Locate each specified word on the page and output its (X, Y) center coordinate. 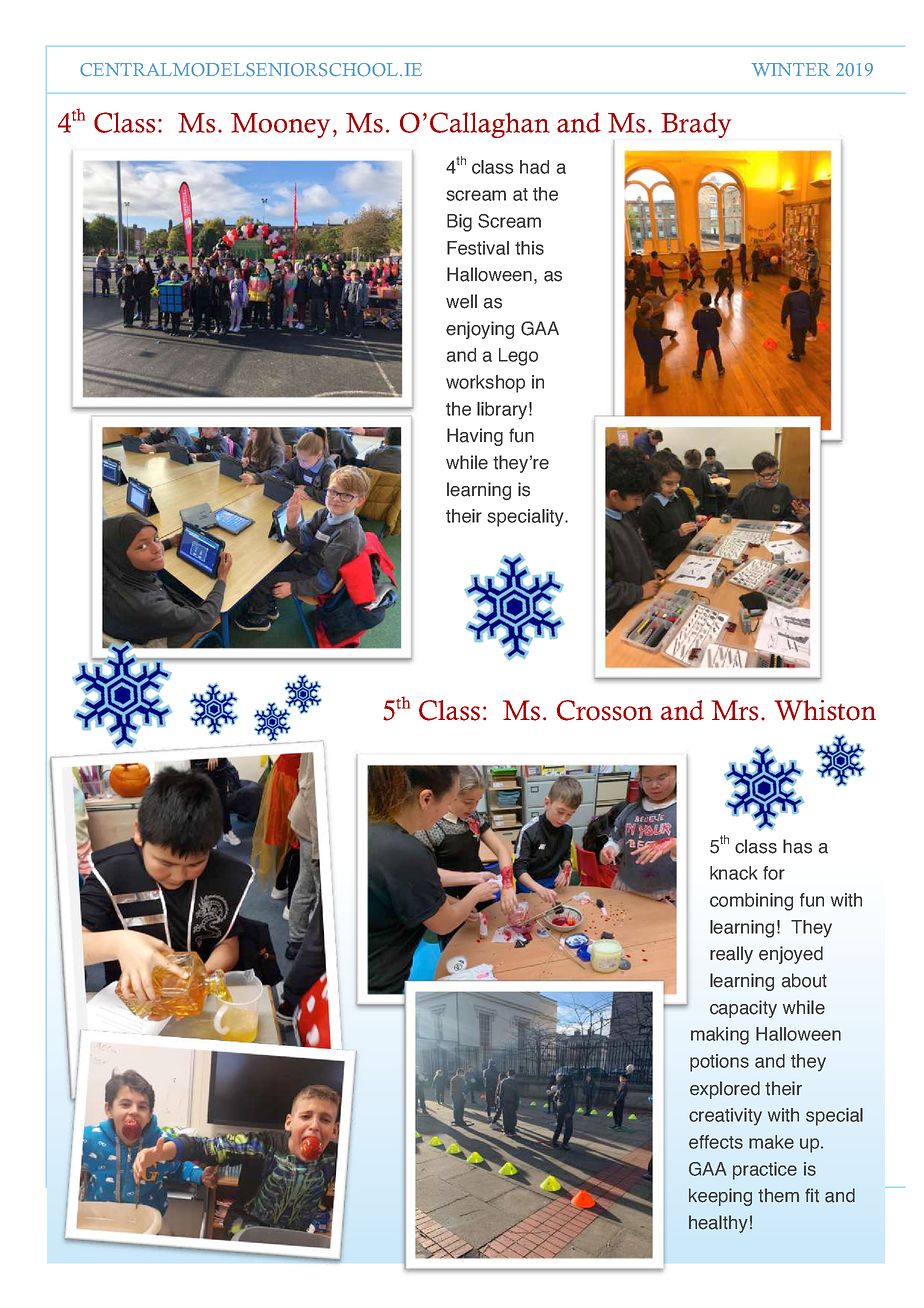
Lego (518, 357)
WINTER (791, 69)
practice (765, 1171)
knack (734, 873)
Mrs (734, 710)
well (461, 301)
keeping (720, 1197)
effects (716, 1142)
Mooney (280, 125)
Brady (696, 125)
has (797, 846)
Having (475, 437)
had (534, 167)
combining (751, 902)
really (731, 955)
